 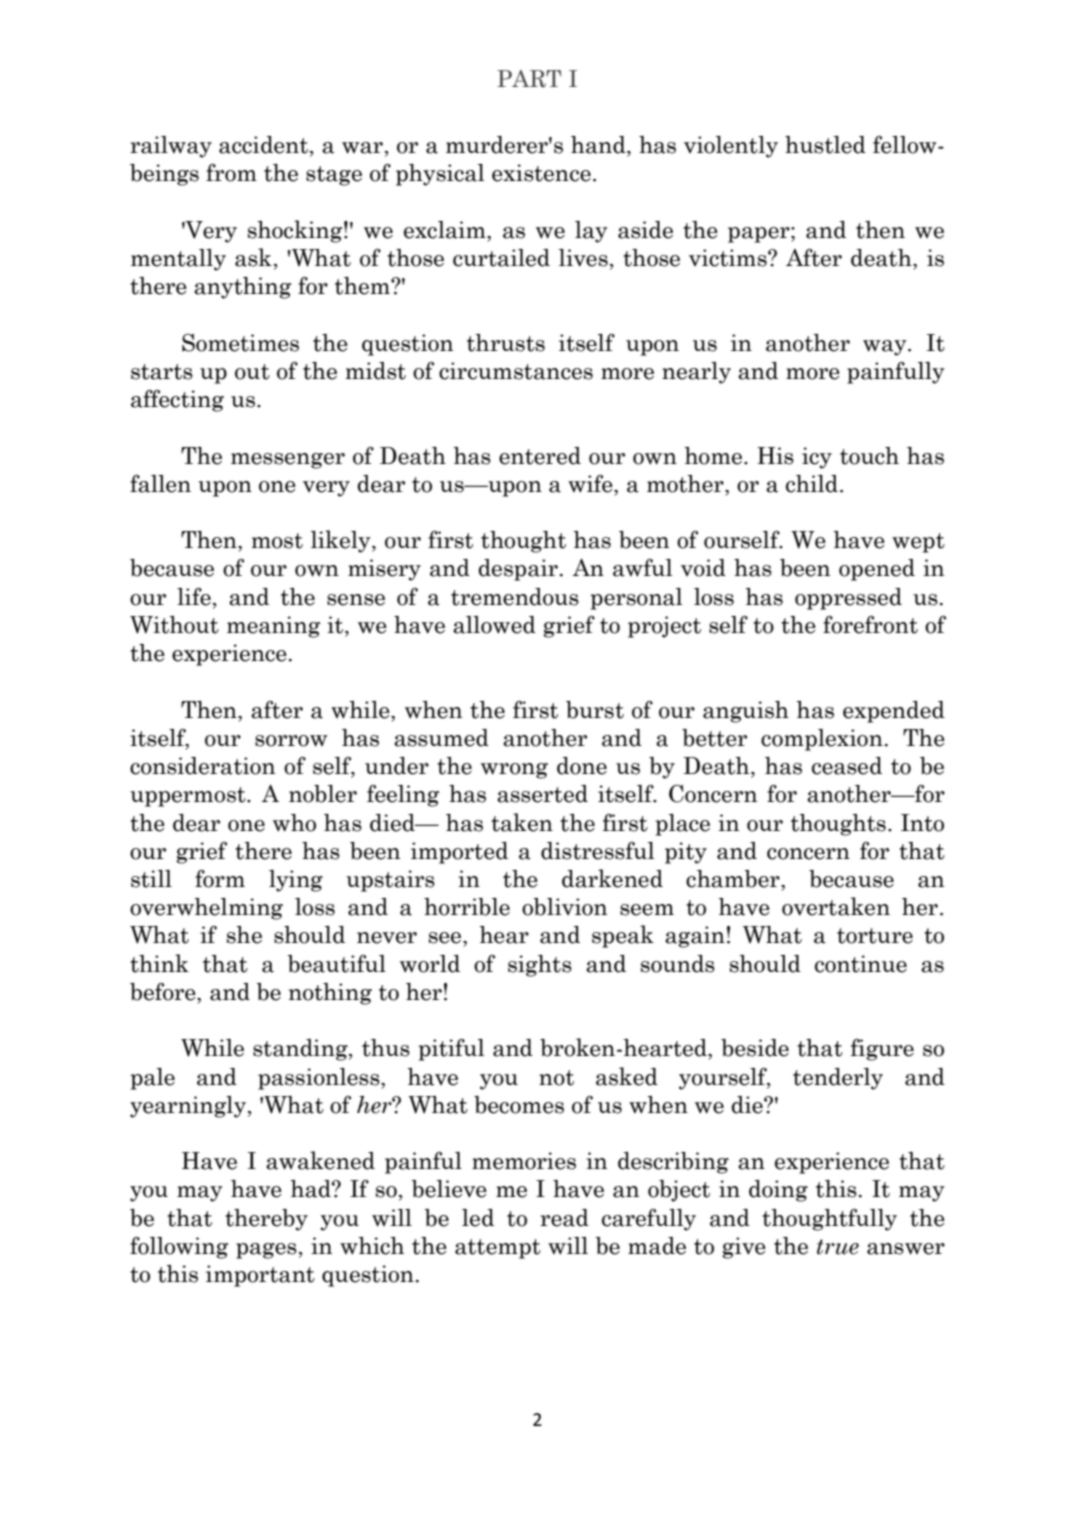 I want to click on chamber, so click(x=734, y=879).
